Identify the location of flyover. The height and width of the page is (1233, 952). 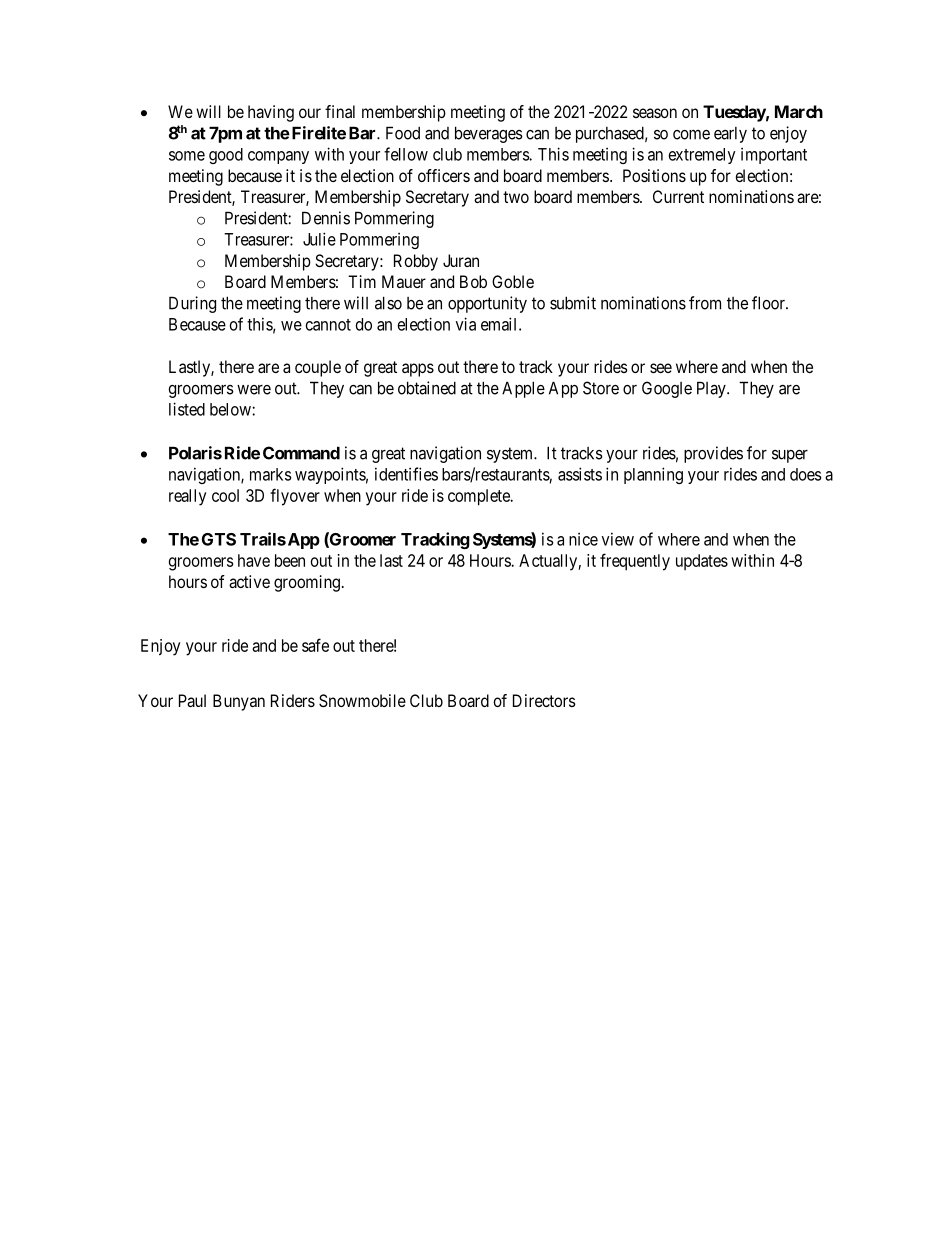
(295, 497).
